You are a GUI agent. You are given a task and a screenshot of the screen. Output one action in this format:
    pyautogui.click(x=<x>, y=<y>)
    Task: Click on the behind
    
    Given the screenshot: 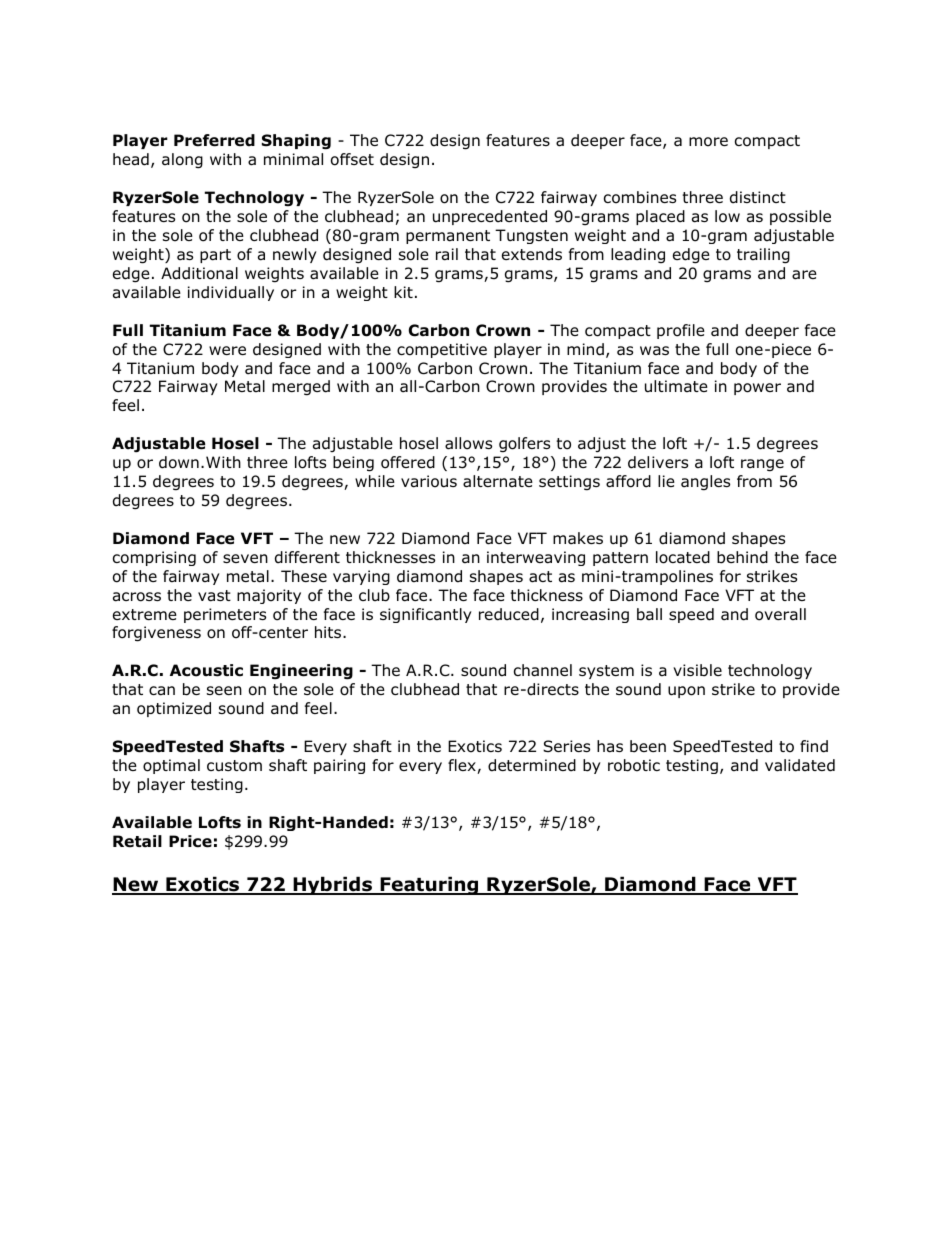 What is the action you would take?
    pyautogui.click(x=742, y=557)
